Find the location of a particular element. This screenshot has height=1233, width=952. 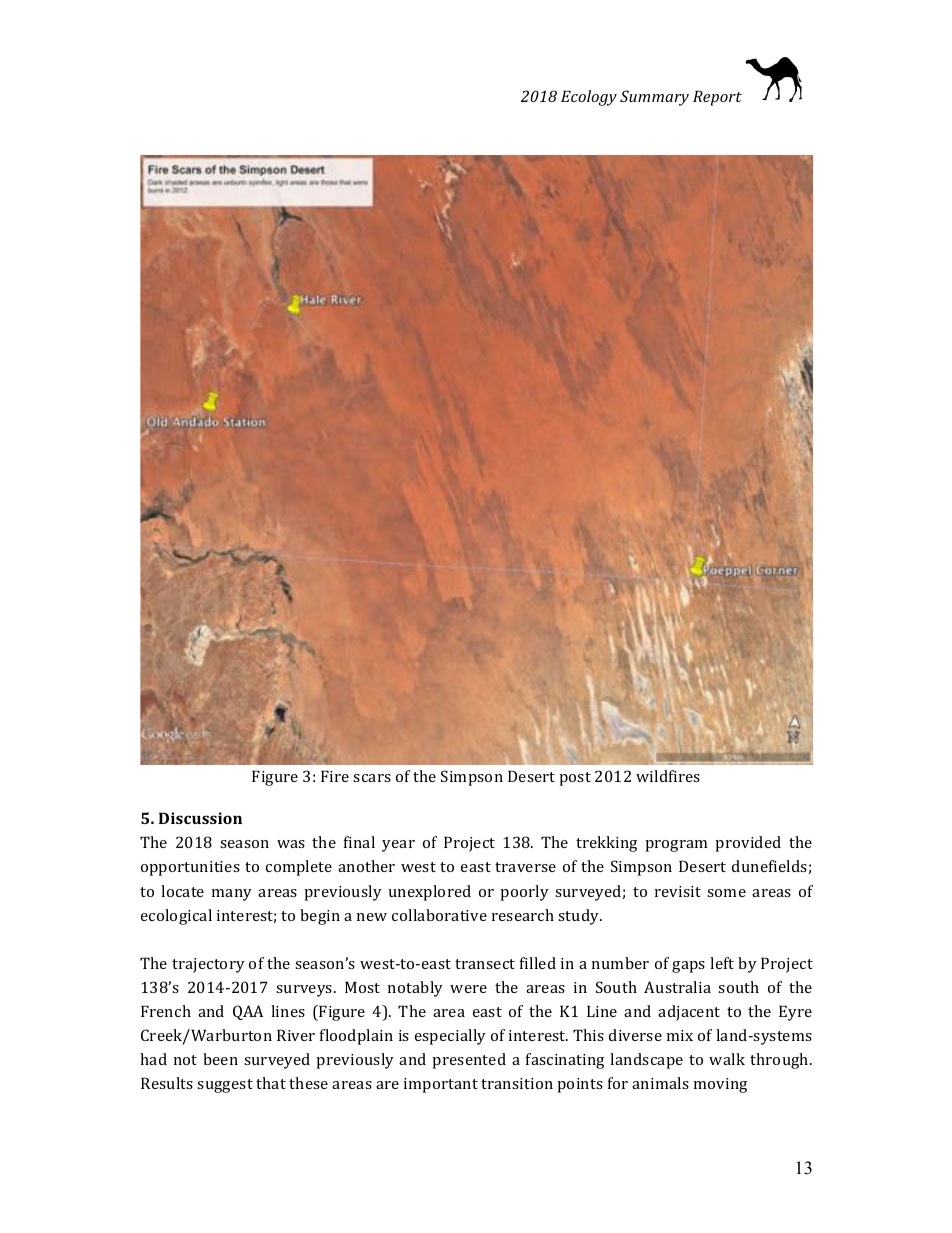

program is located at coordinates (676, 846).
